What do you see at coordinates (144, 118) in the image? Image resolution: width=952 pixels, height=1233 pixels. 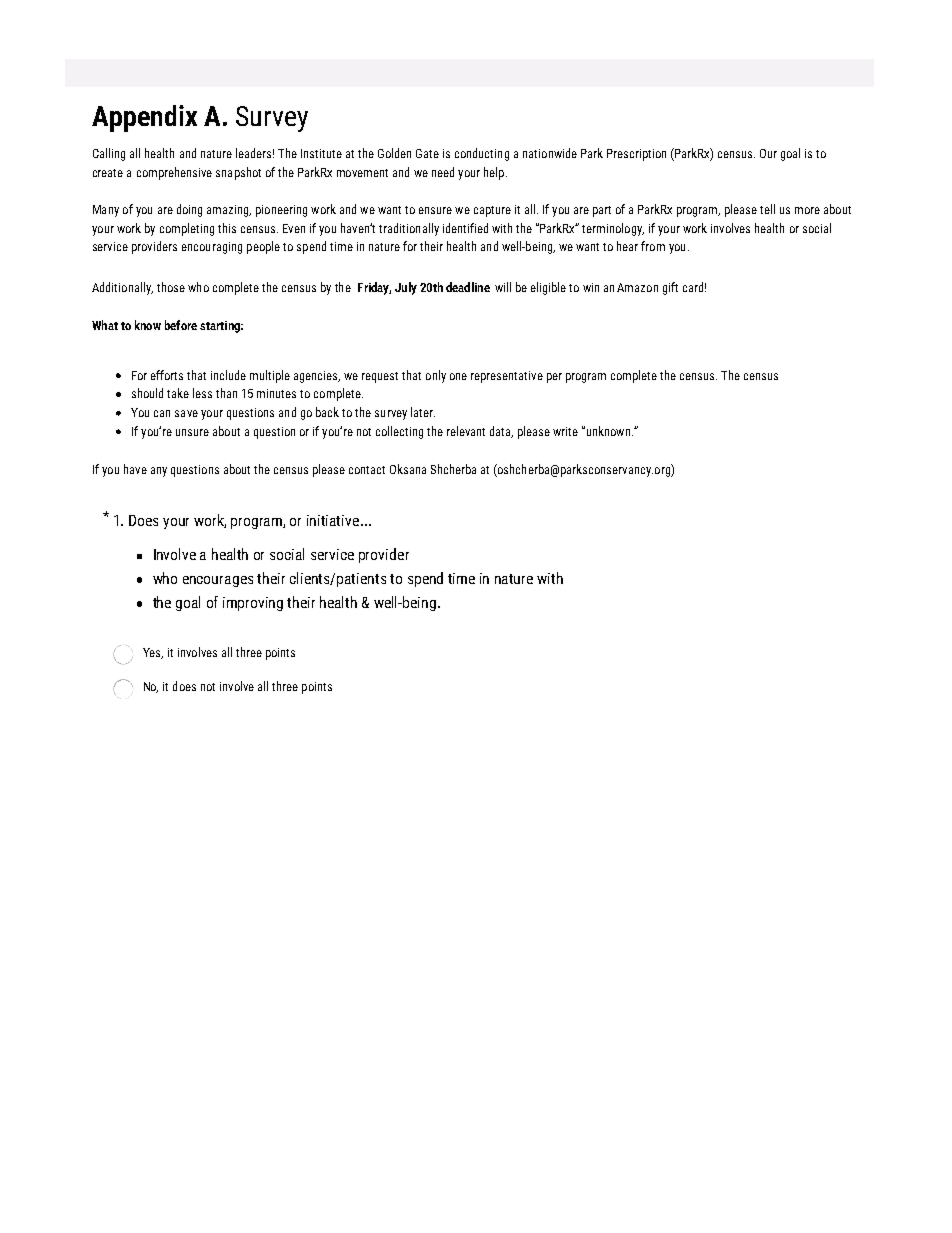 I see `Appendix` at bounding box center [144, 118].
